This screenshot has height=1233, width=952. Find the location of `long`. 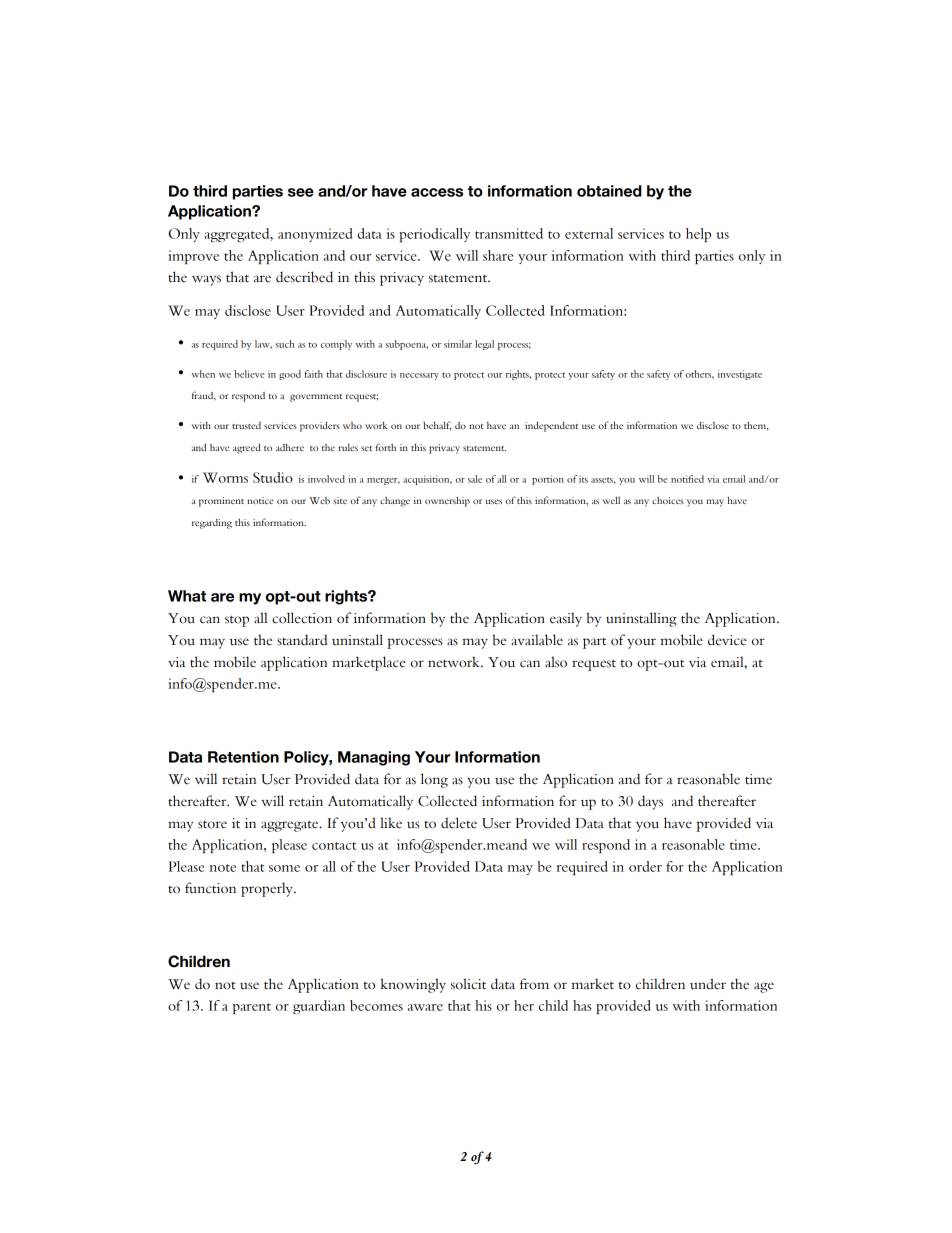

long is located at coordinates (434, 780).
